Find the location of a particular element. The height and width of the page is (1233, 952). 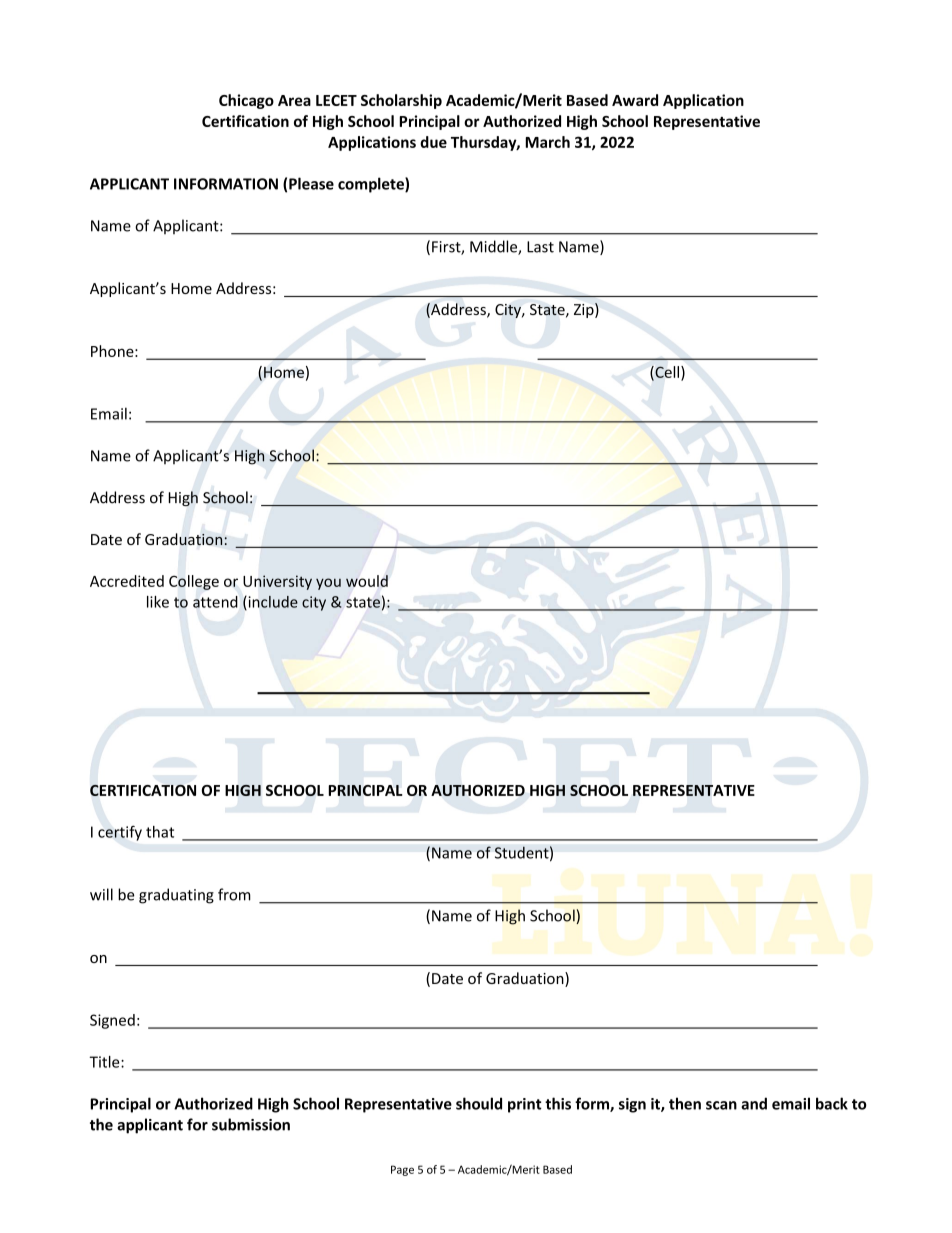

due is located at coordinates (433, 142).
